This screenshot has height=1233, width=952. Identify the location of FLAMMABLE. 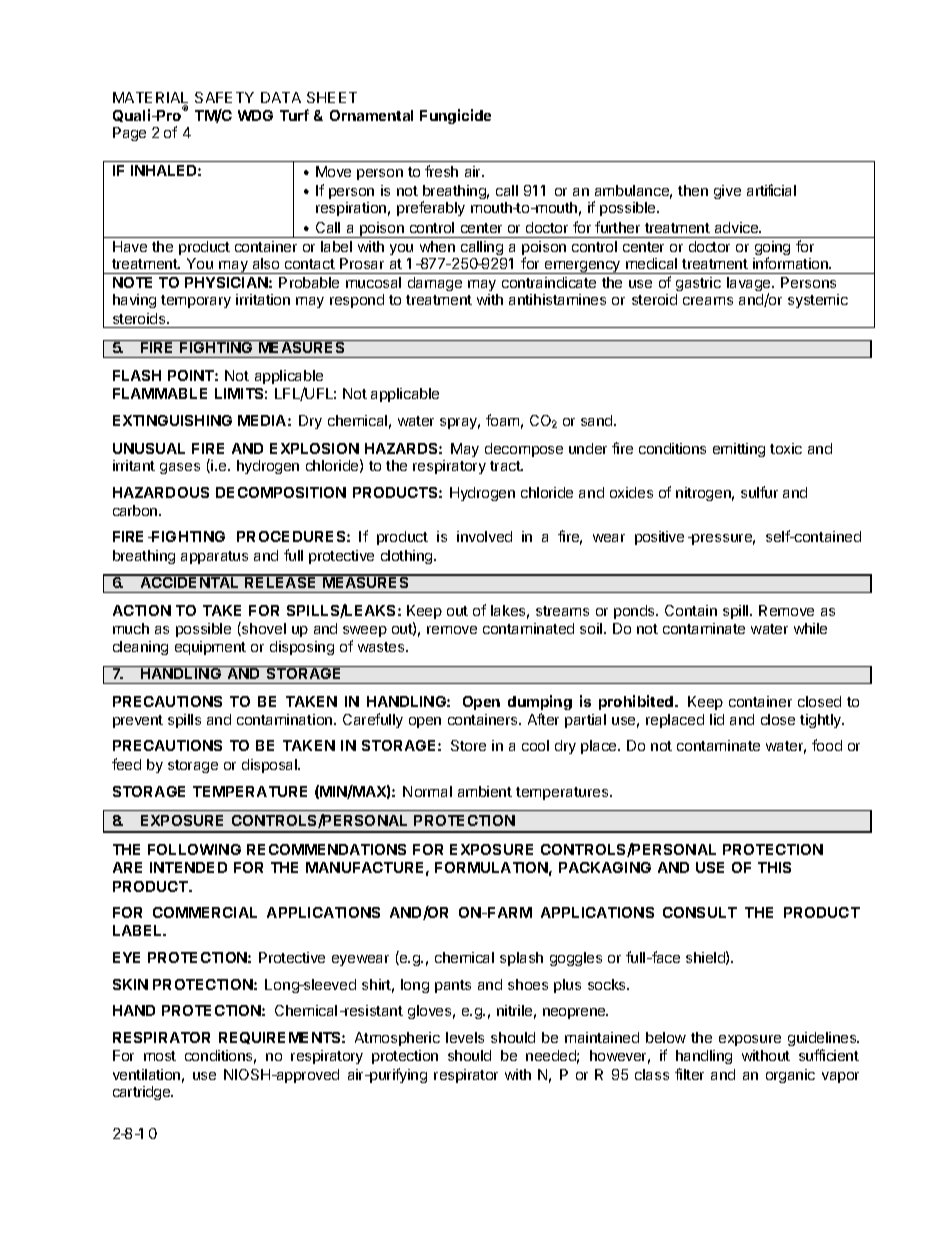
(160, 393).
